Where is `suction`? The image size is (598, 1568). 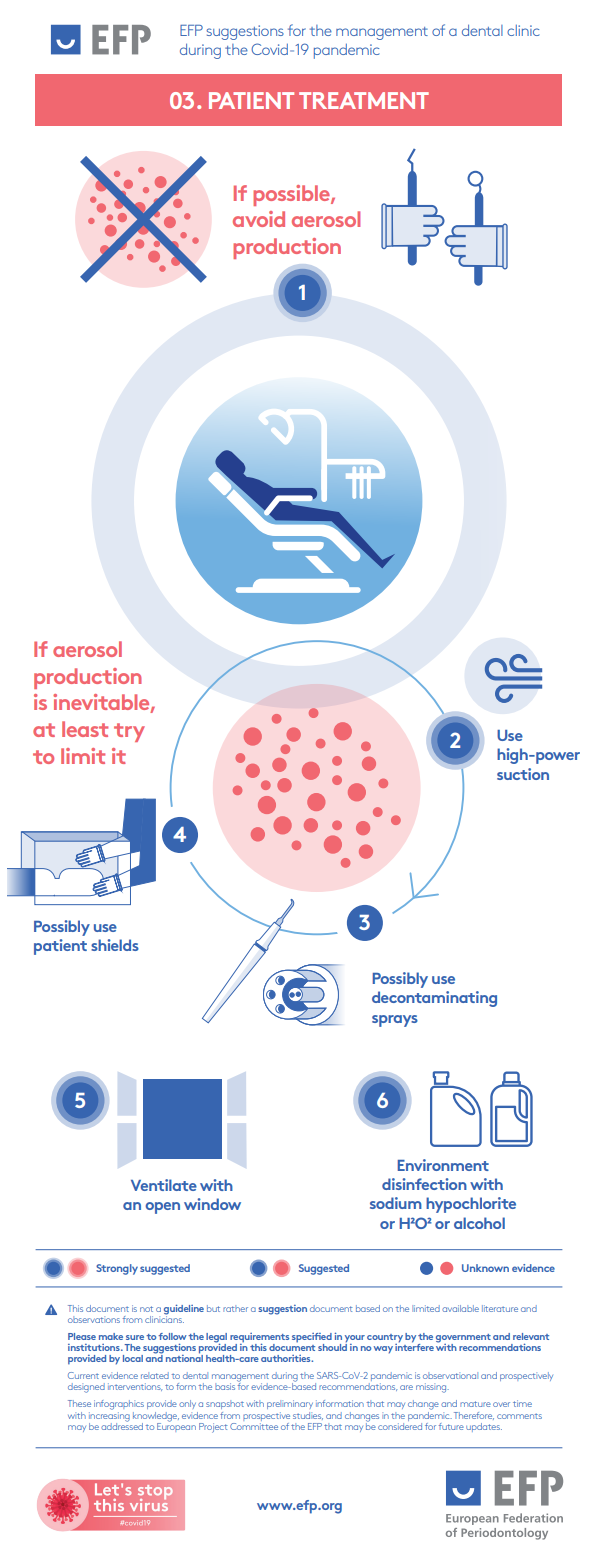
suction is located at coordinates (523, 774).
